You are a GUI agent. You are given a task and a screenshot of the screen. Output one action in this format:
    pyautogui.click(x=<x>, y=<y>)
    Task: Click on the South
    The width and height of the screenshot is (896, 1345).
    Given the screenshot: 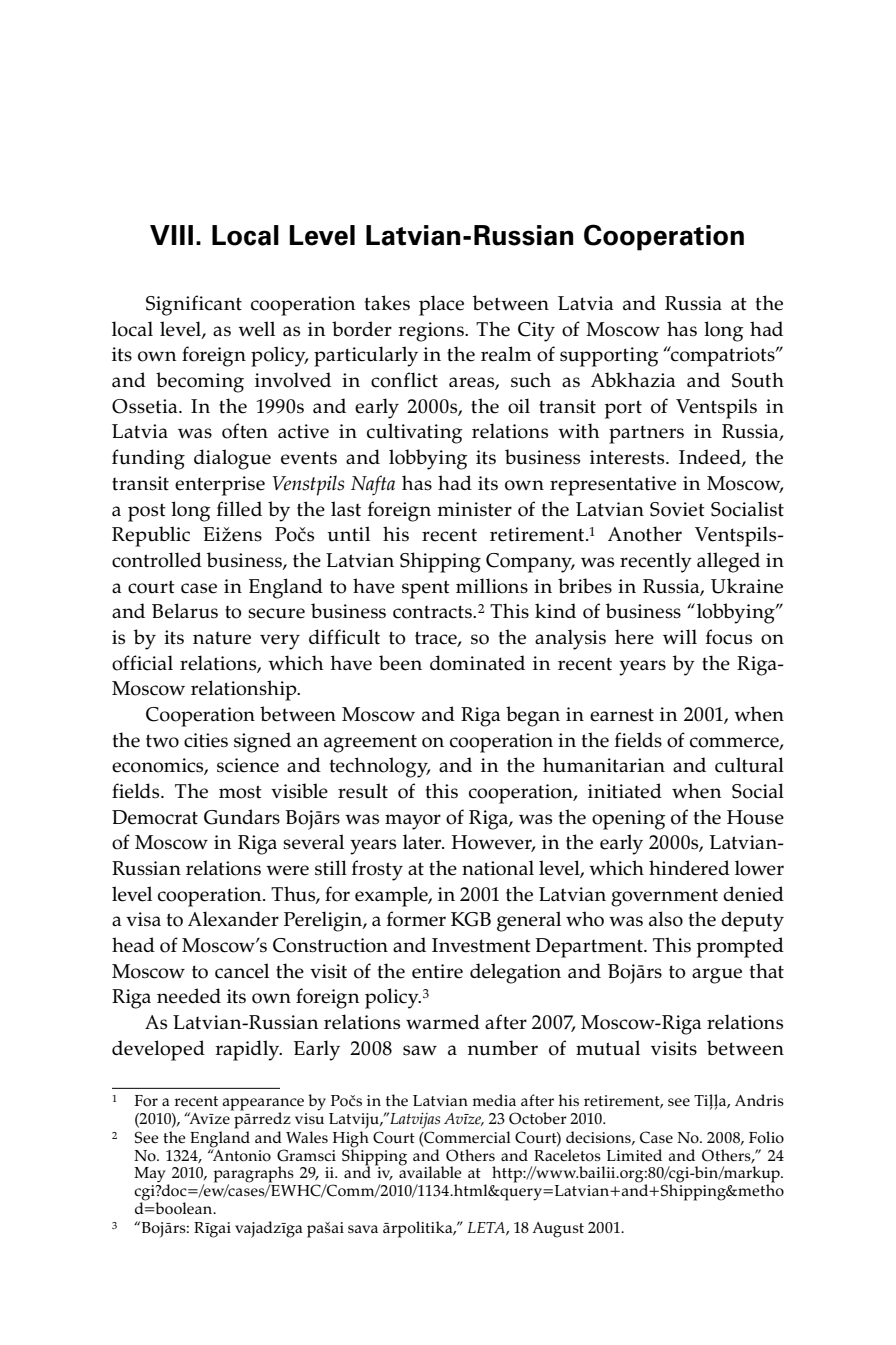 What is the action you would take?
    pyautogui.click(x=758, y=380)
